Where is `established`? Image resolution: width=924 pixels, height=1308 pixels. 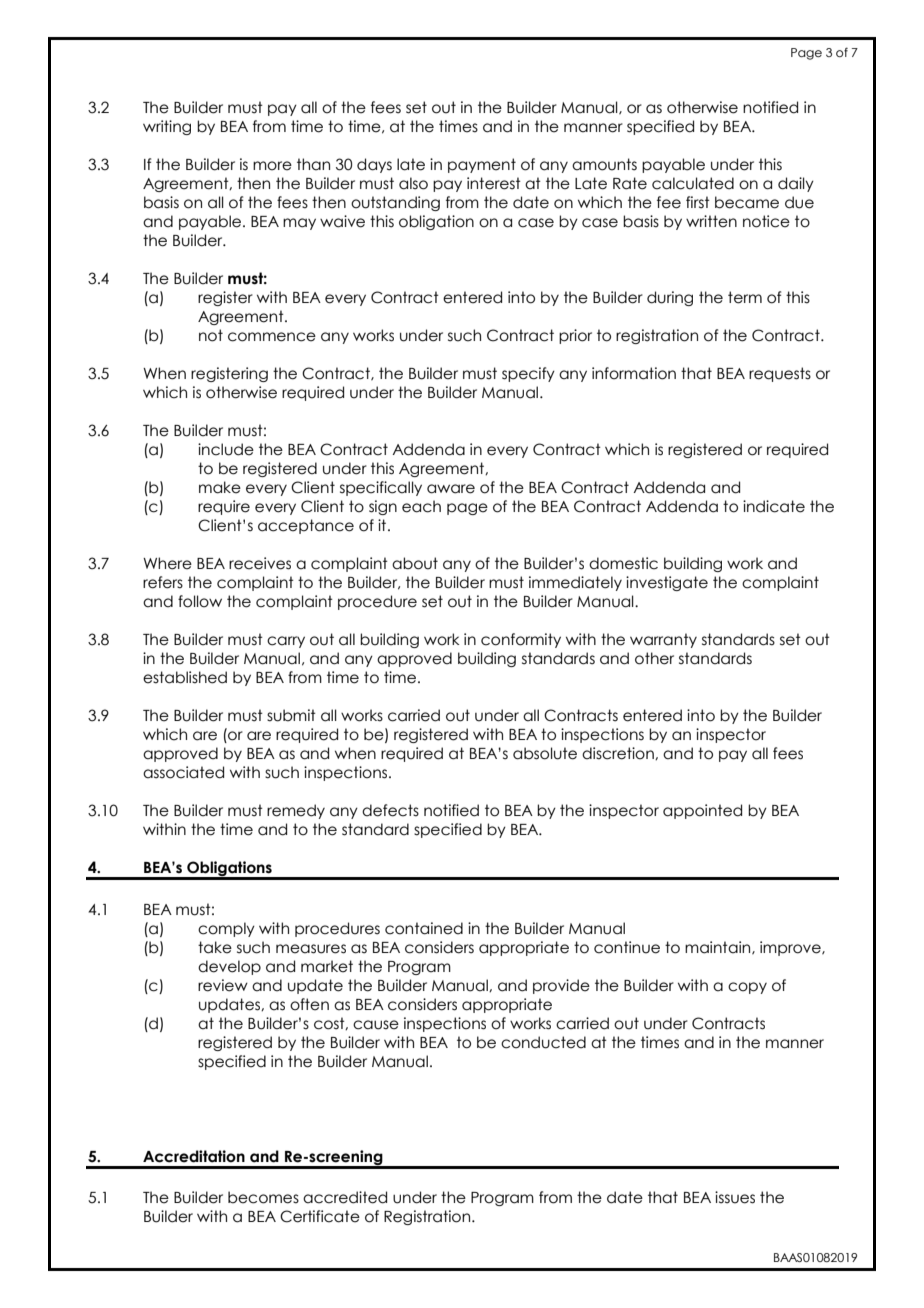 established is located at coordinates (185, 677).
